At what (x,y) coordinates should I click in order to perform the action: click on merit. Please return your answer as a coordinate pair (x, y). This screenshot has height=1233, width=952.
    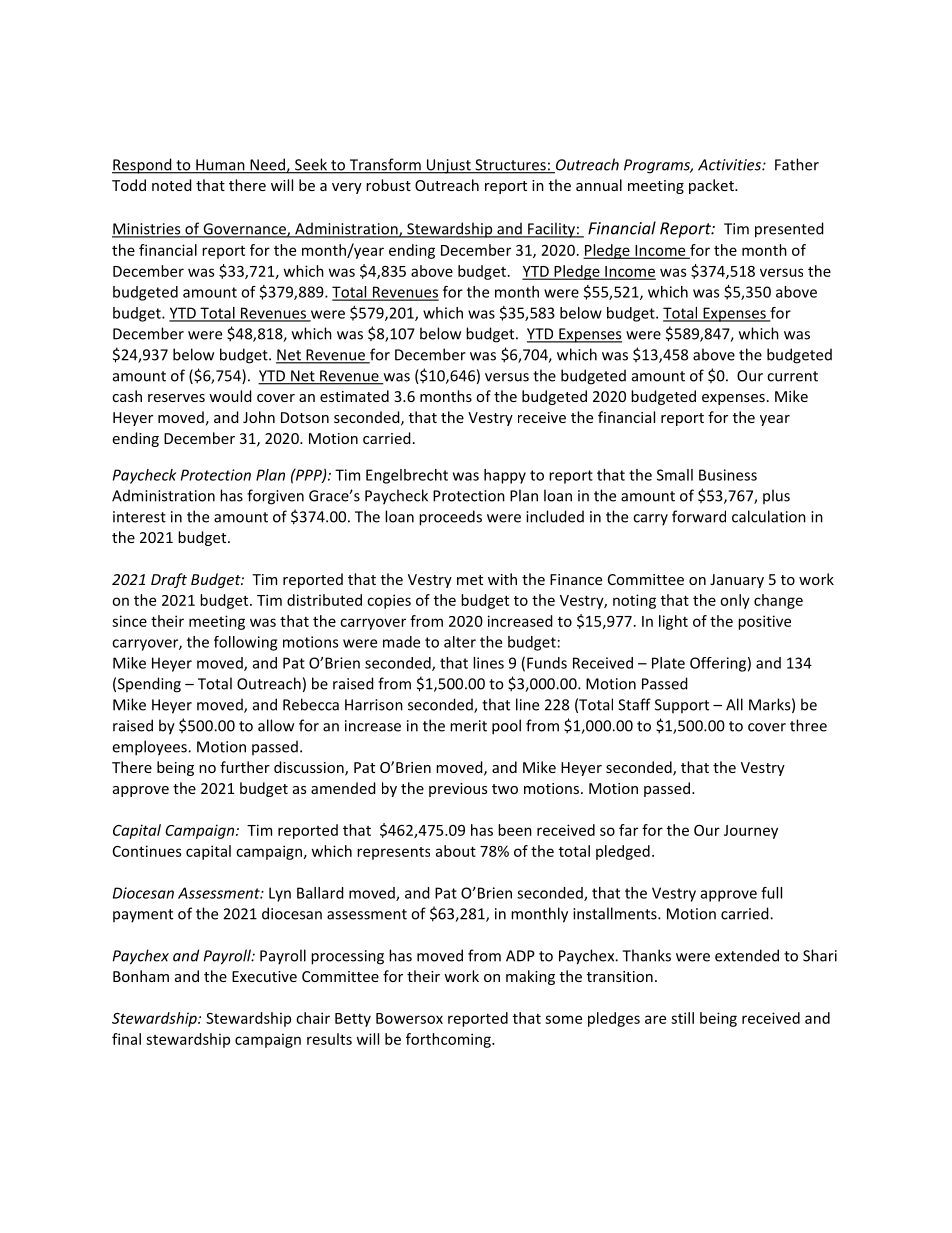
    Looking at the image, I should click on (468, 726).
